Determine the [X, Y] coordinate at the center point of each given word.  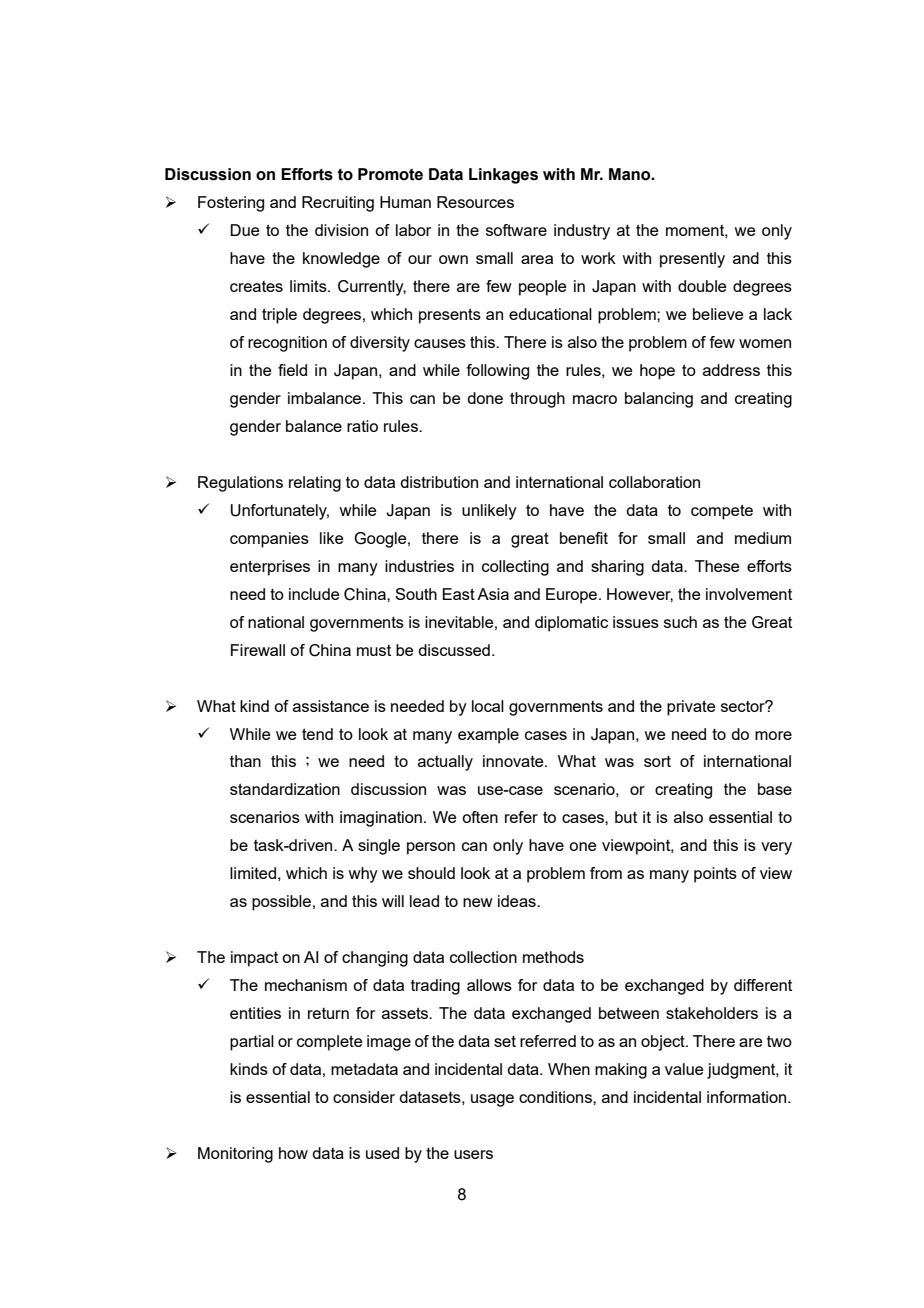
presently [692, 260]
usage [492, 1100]
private [691, 708]
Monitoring [235, 1155]
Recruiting [338, 204]
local [488, 706]
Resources [475, 202]
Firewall [258, 650]
